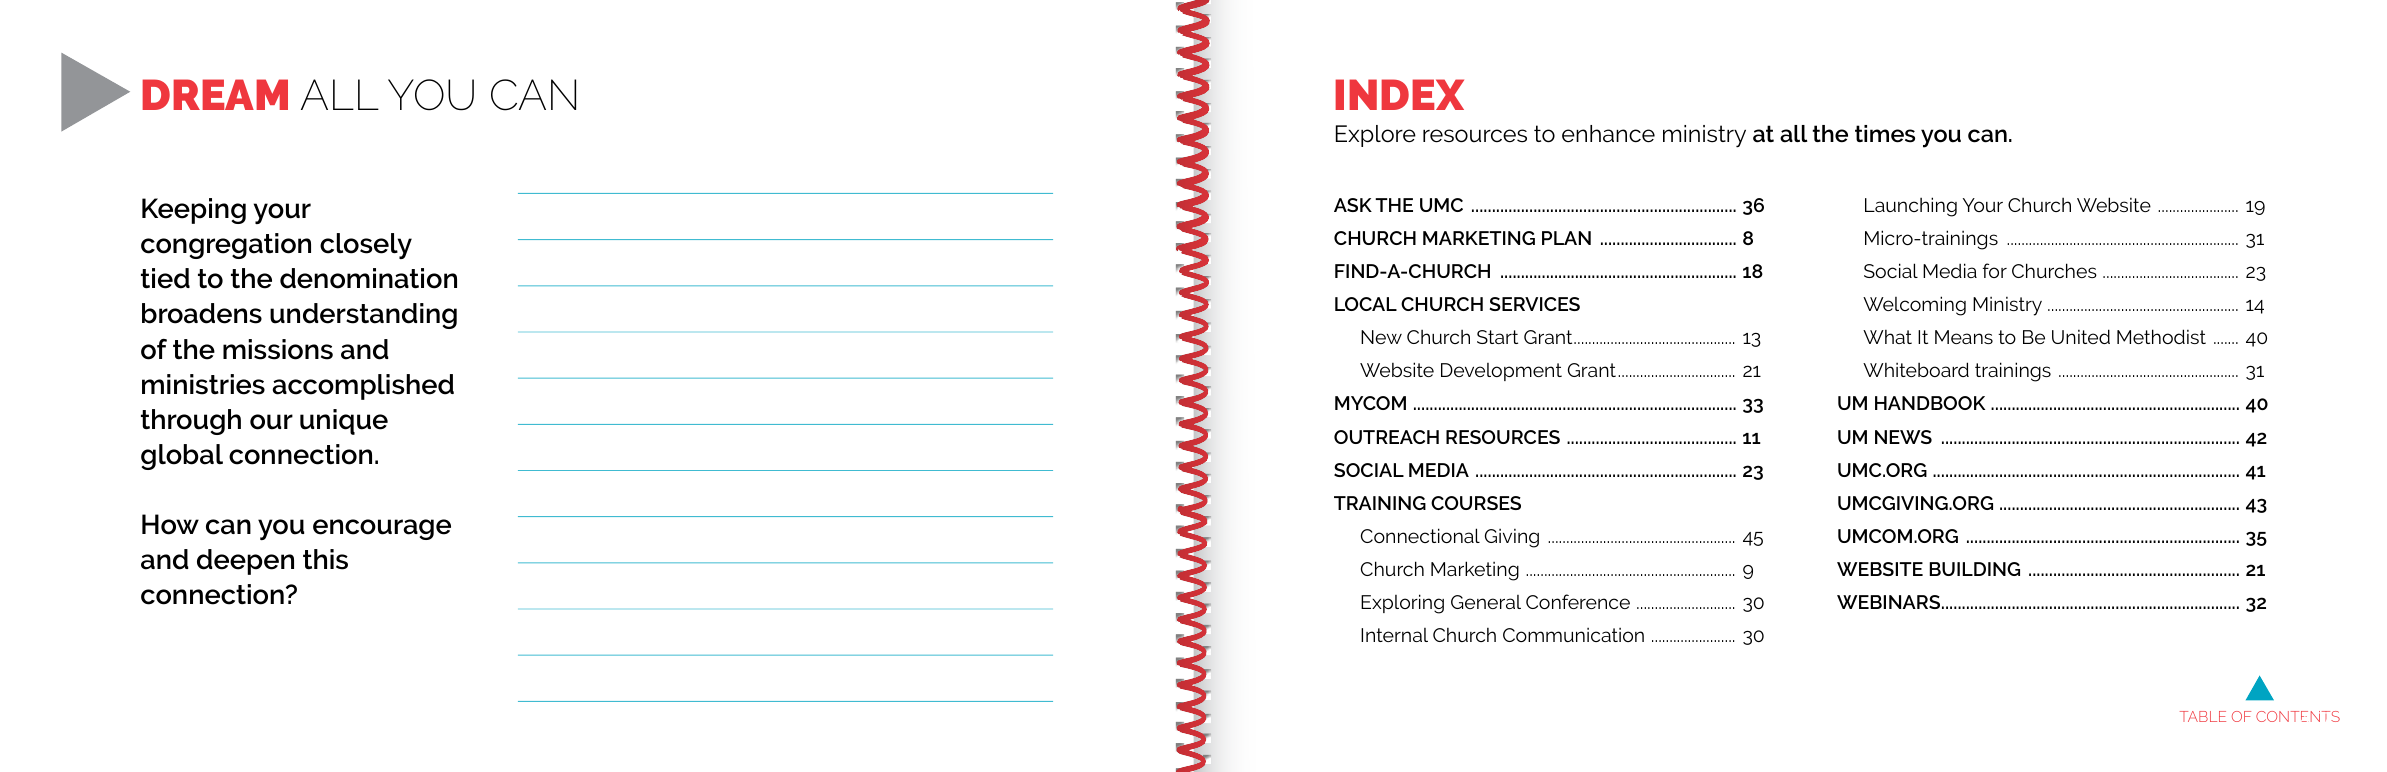 The height and width of the screenshot is (772, 2387). Describe the element at coordinates (1399, 94) in the screenshot. I see `INDEX` at that location.
